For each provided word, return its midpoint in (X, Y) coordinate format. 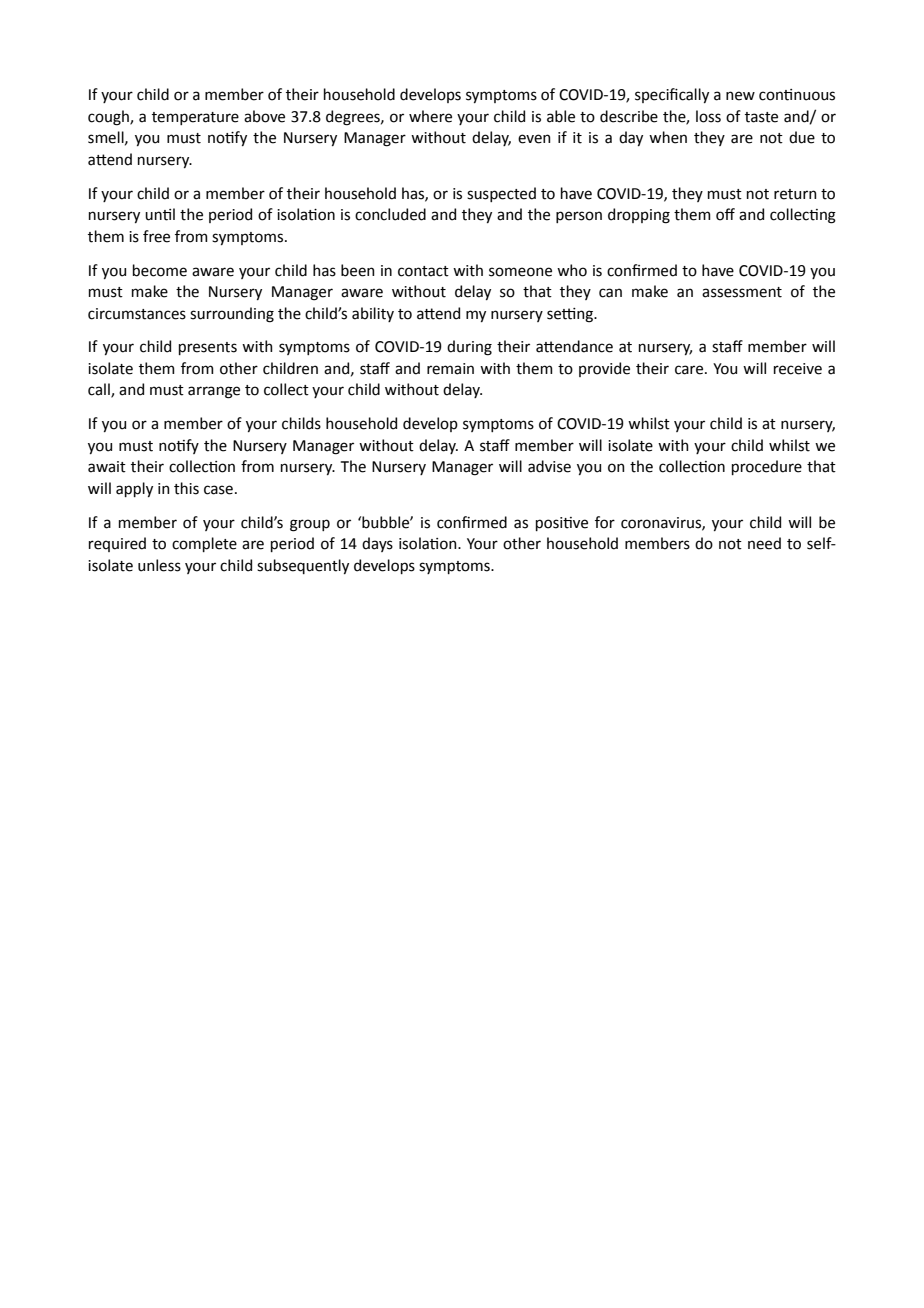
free (156, 236)
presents (208, 348)
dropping (639, 216)
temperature (195, 118)
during (469, 348)
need (764, 543)
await (107, 467)
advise (549, 466)
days (377, 544)
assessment (742, 292)
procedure (767, 467)
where (430, 116)
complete (204, 544)
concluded (390, 214)
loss (708, 116)
